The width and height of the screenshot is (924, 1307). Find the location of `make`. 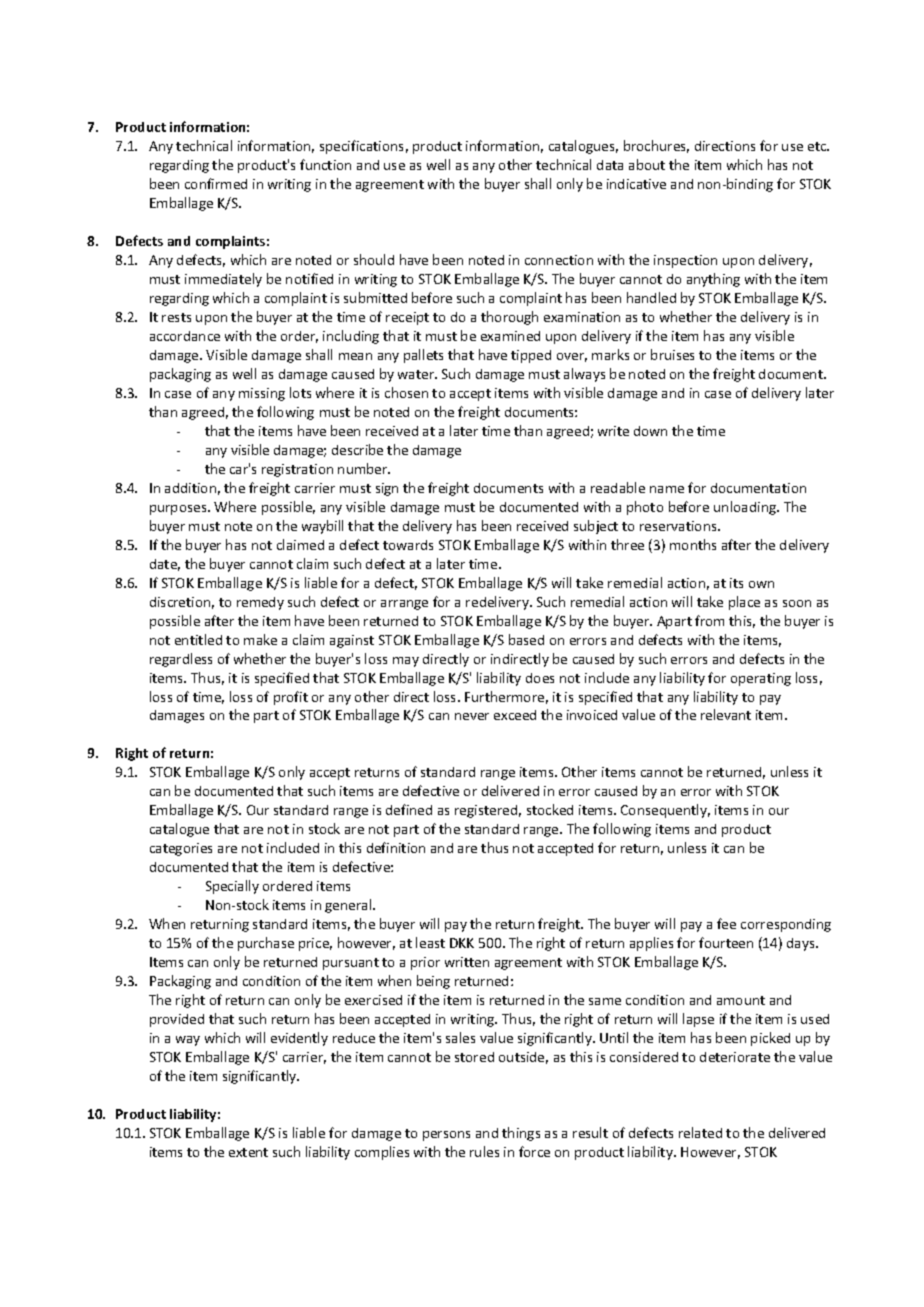

make is located at coordinates (260, 639).
